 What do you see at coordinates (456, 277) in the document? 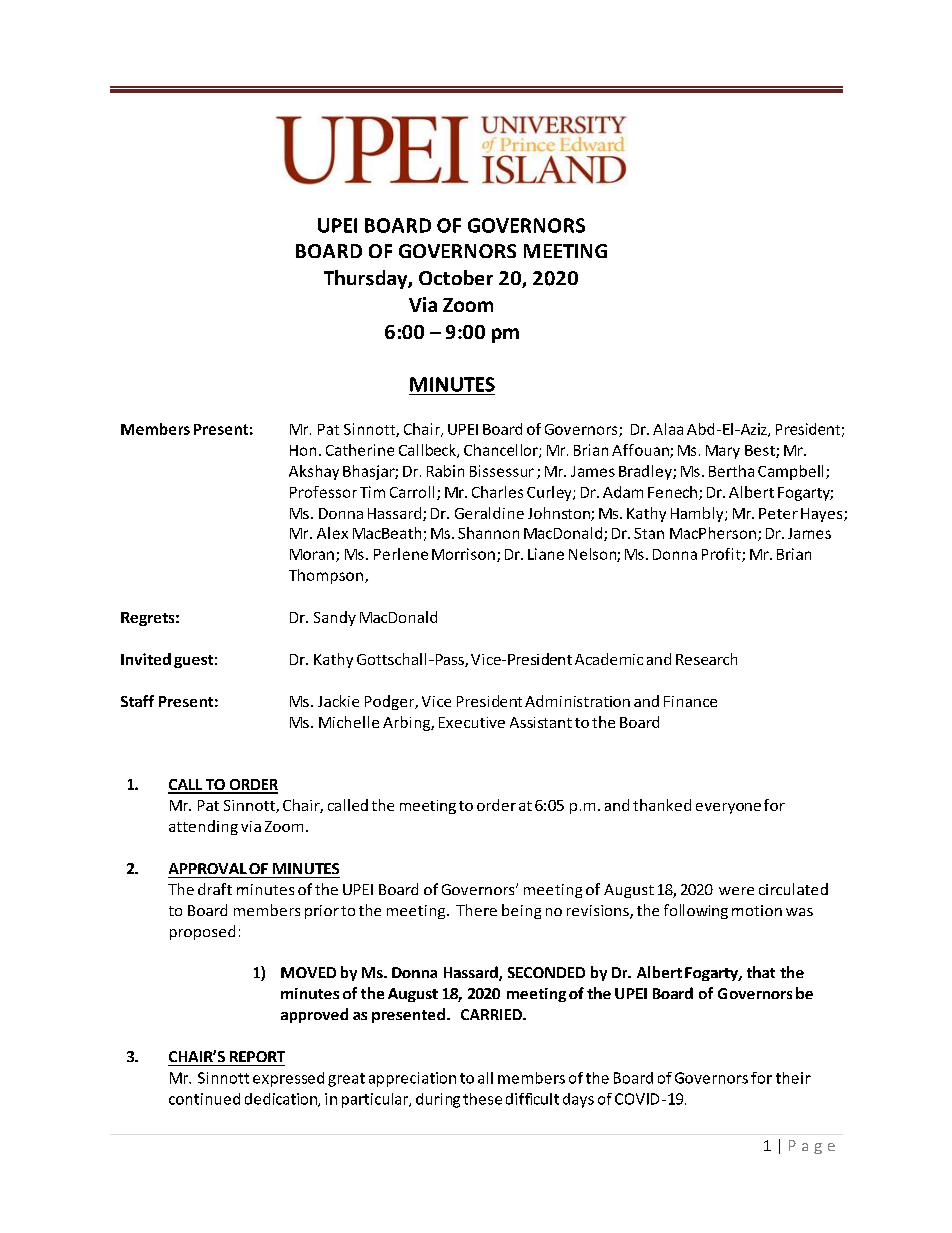
I see `October` at bounding box center [456, 277].
